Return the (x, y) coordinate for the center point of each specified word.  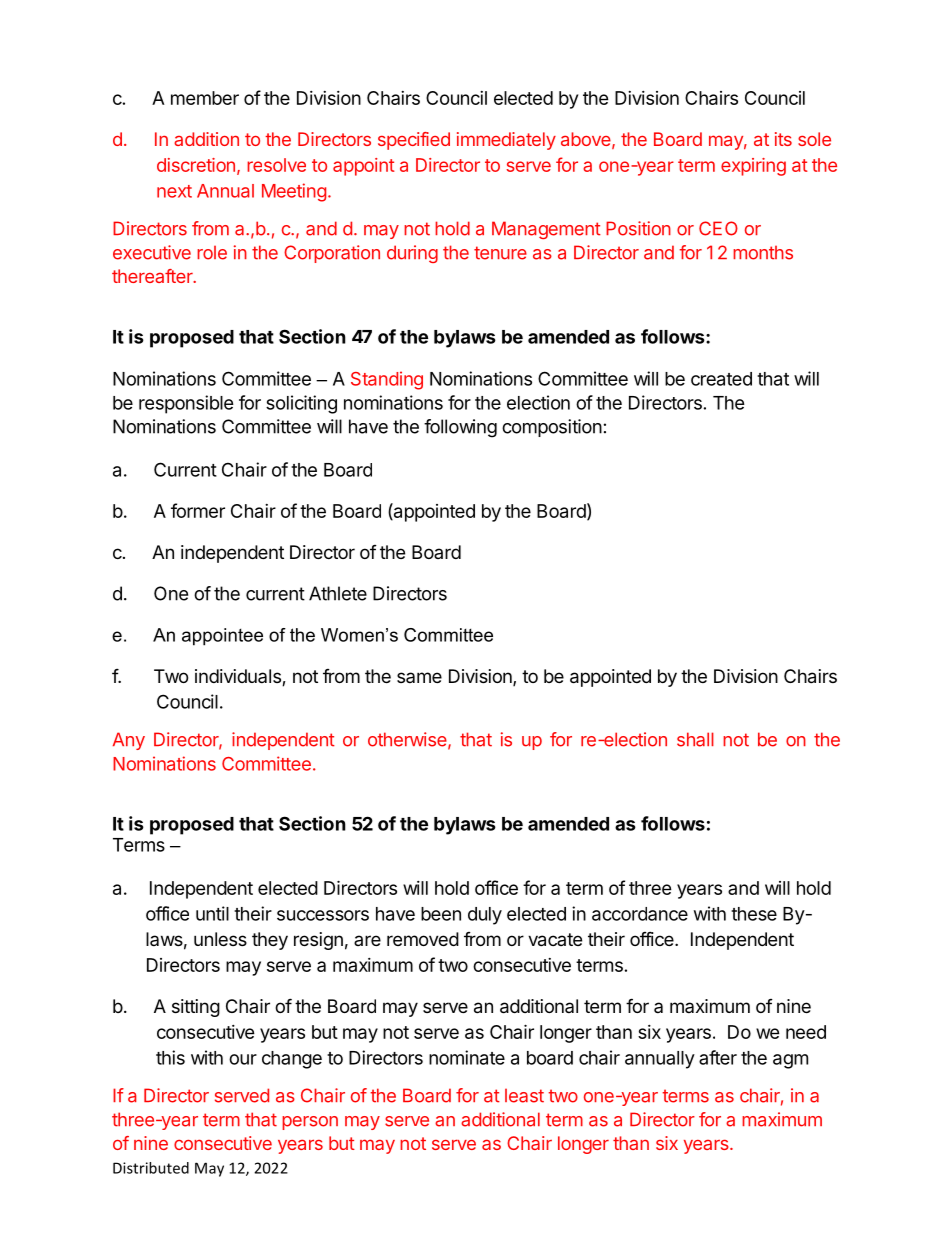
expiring (753, 167)
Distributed (151, 1168)
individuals (239, 677)
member (205, 98)
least (524, 1096)
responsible (186, 404)
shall (695, 739)
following (460, 428)
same (419, 677)
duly (485, 916)
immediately (506, 141)
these (754, 914)
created (721, 379)
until (212, 913)
